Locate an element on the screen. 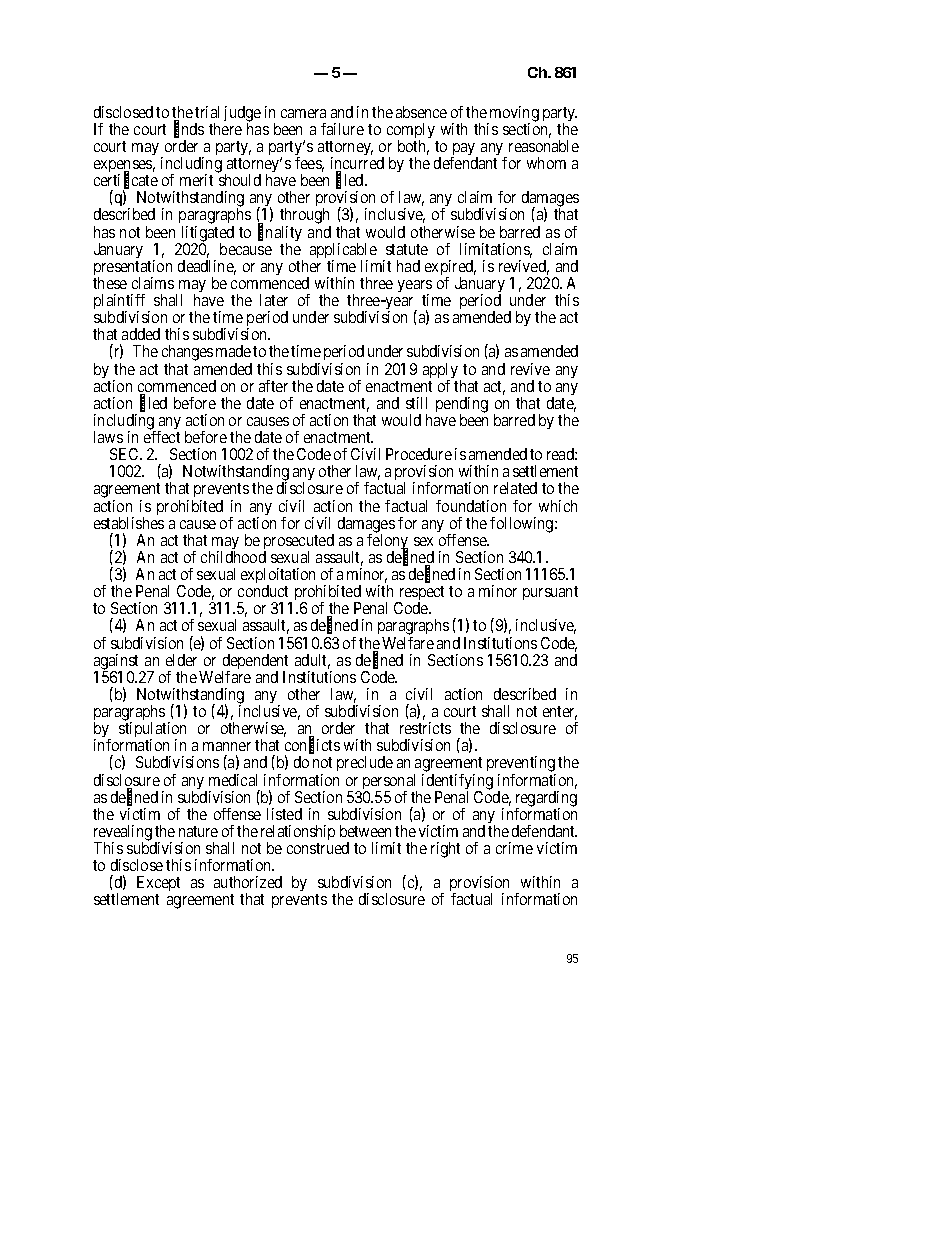  moving is located at coordinates (513, 115).
